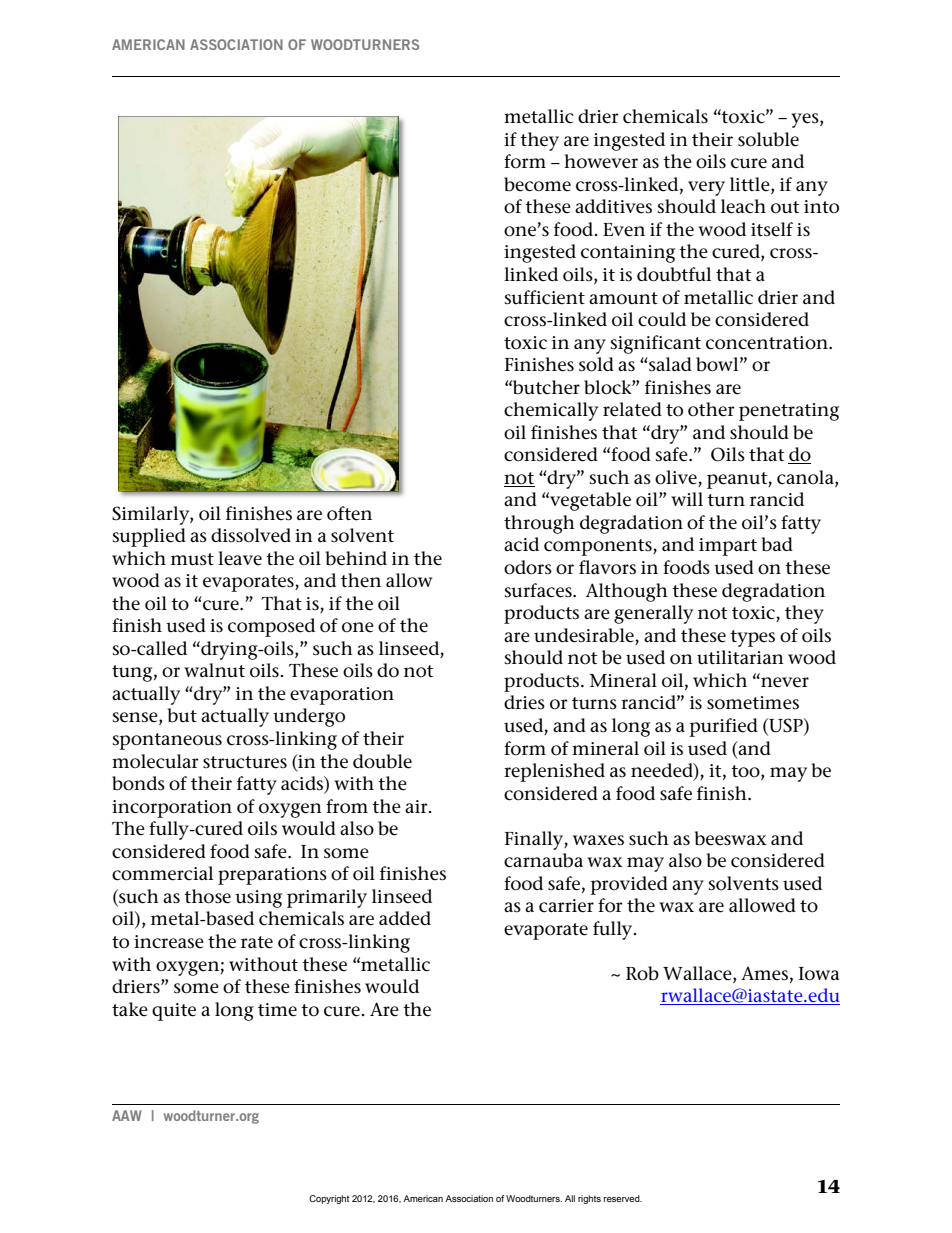 This screenshot has height=1233, width=952. What do you see at coordinates (768, 139) in the screenshot?
I see `soluble` at bounding box center [768, 139].
